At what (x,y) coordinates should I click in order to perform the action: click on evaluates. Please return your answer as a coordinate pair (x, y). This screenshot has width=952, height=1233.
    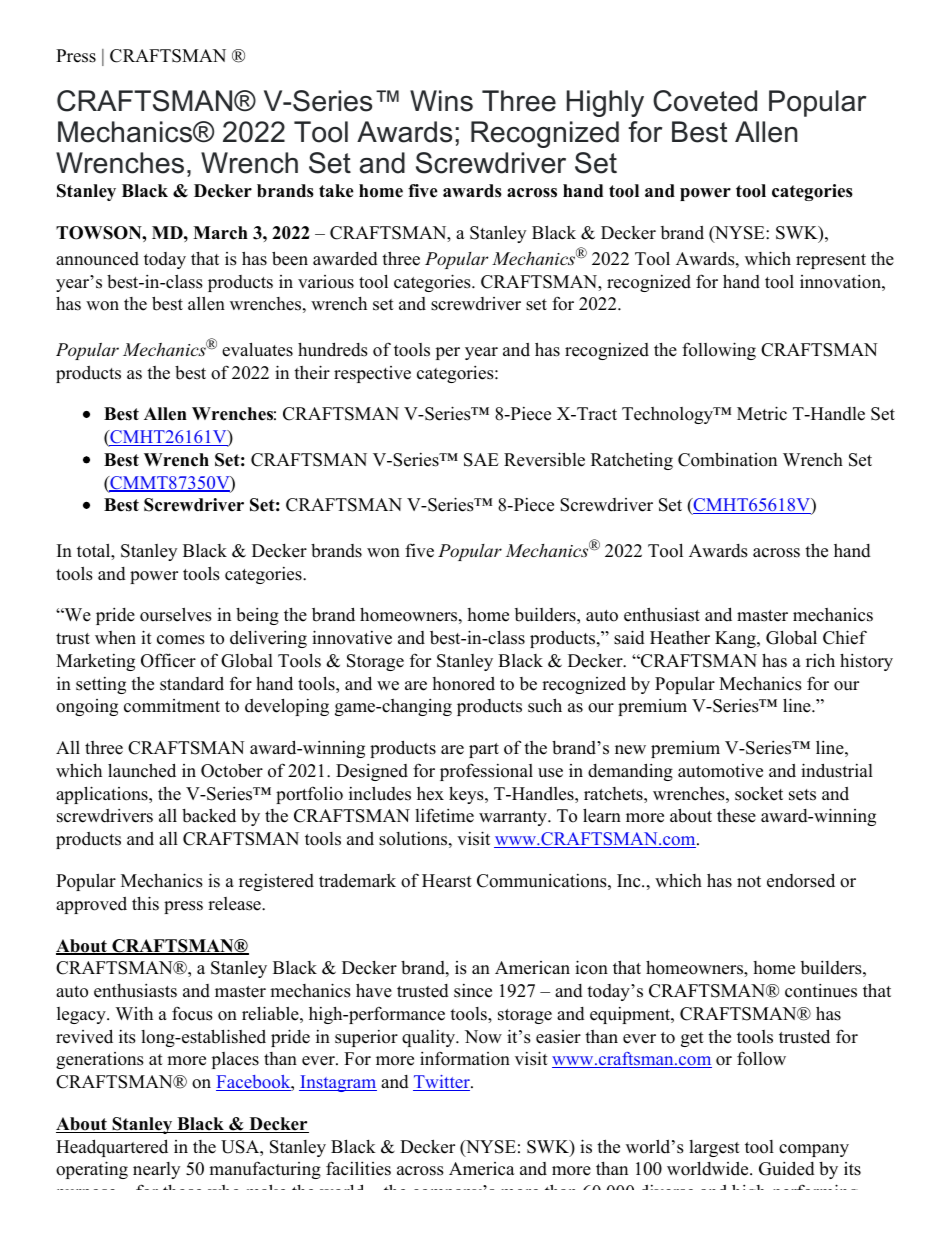
    Looking at the image, I should click on (257, 349).
